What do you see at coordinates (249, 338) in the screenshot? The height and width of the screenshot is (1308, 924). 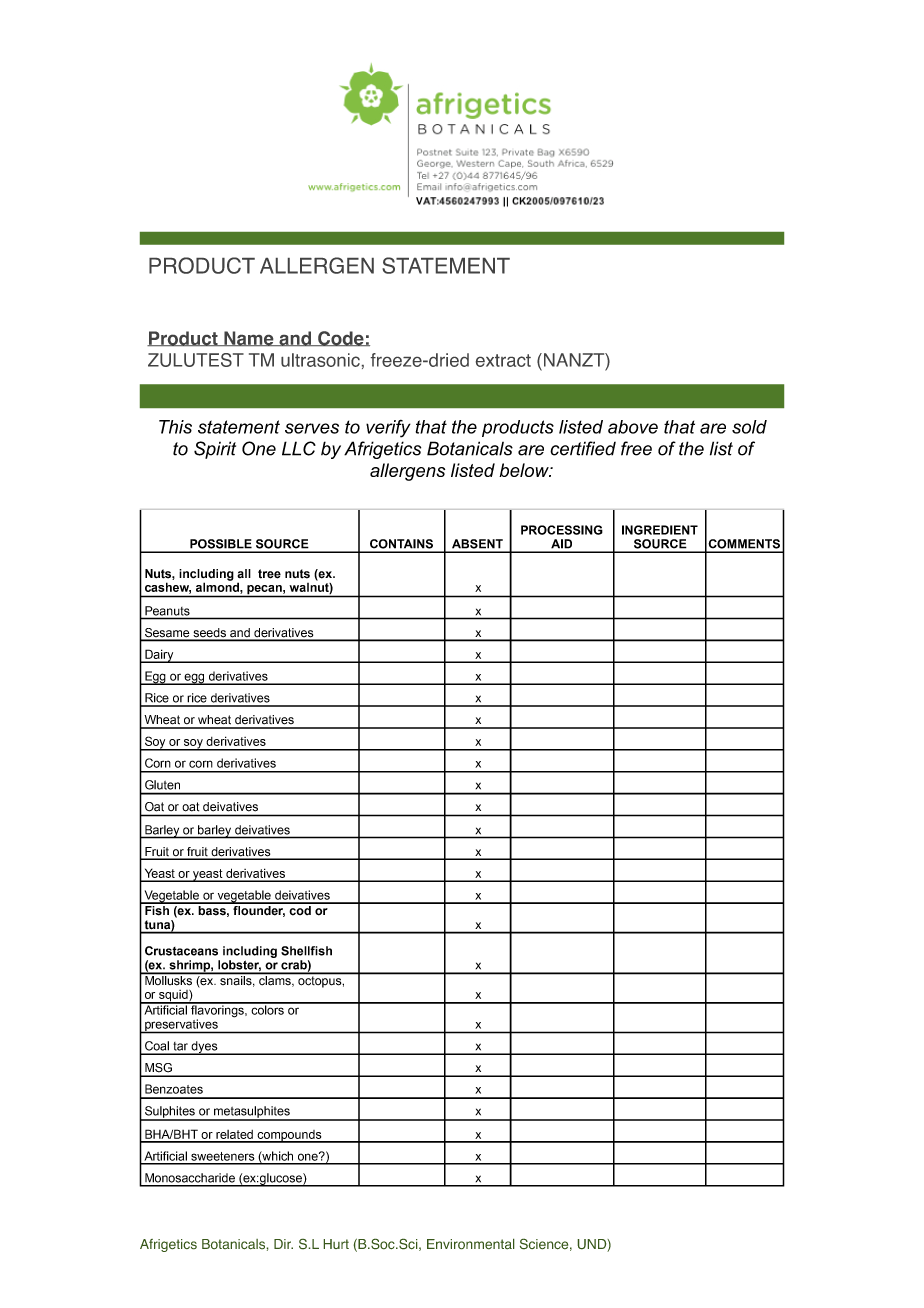 I see `Name` at bounding box center [249, 338].
